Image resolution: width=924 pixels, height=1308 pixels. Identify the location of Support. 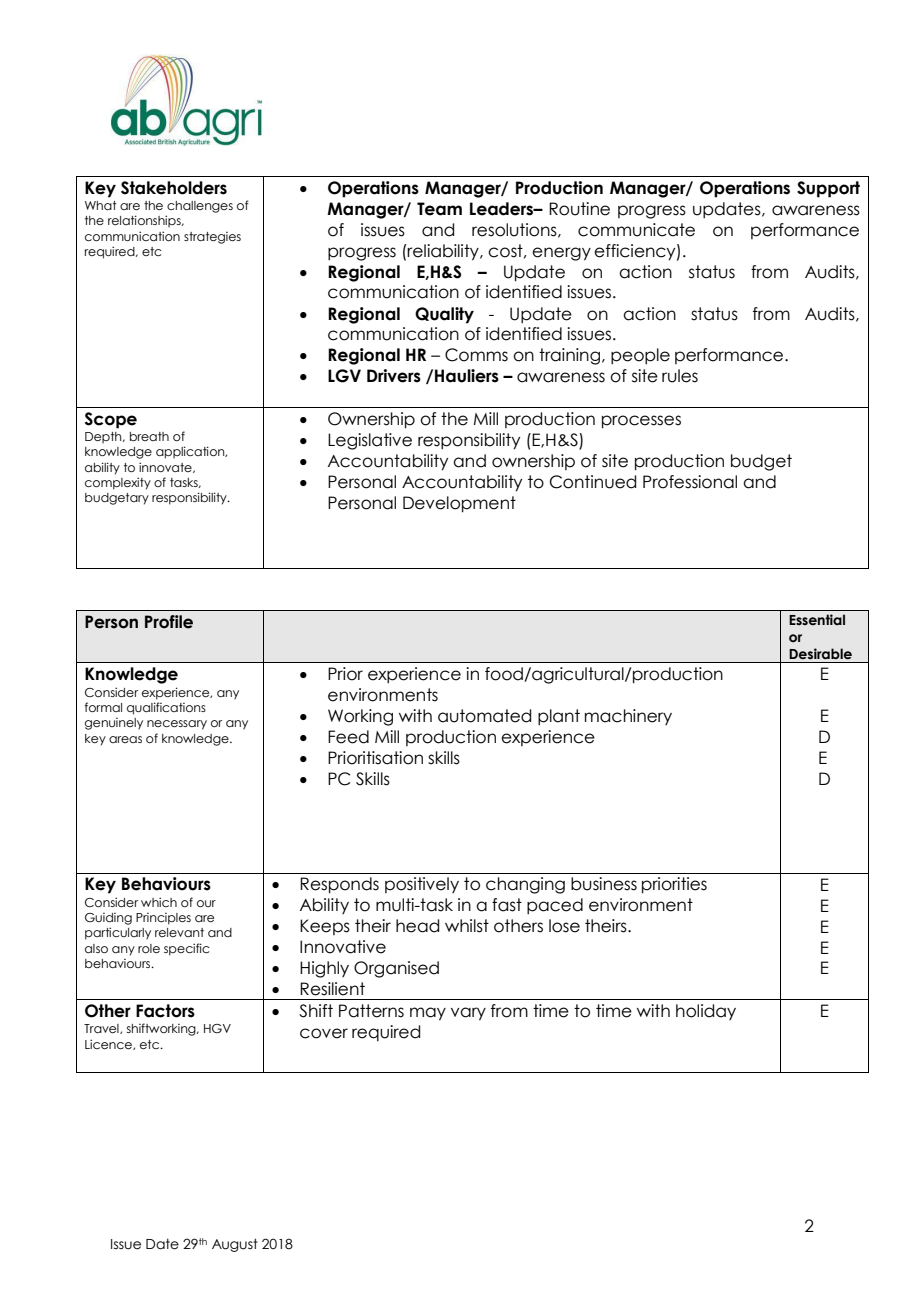
(828, 189).
